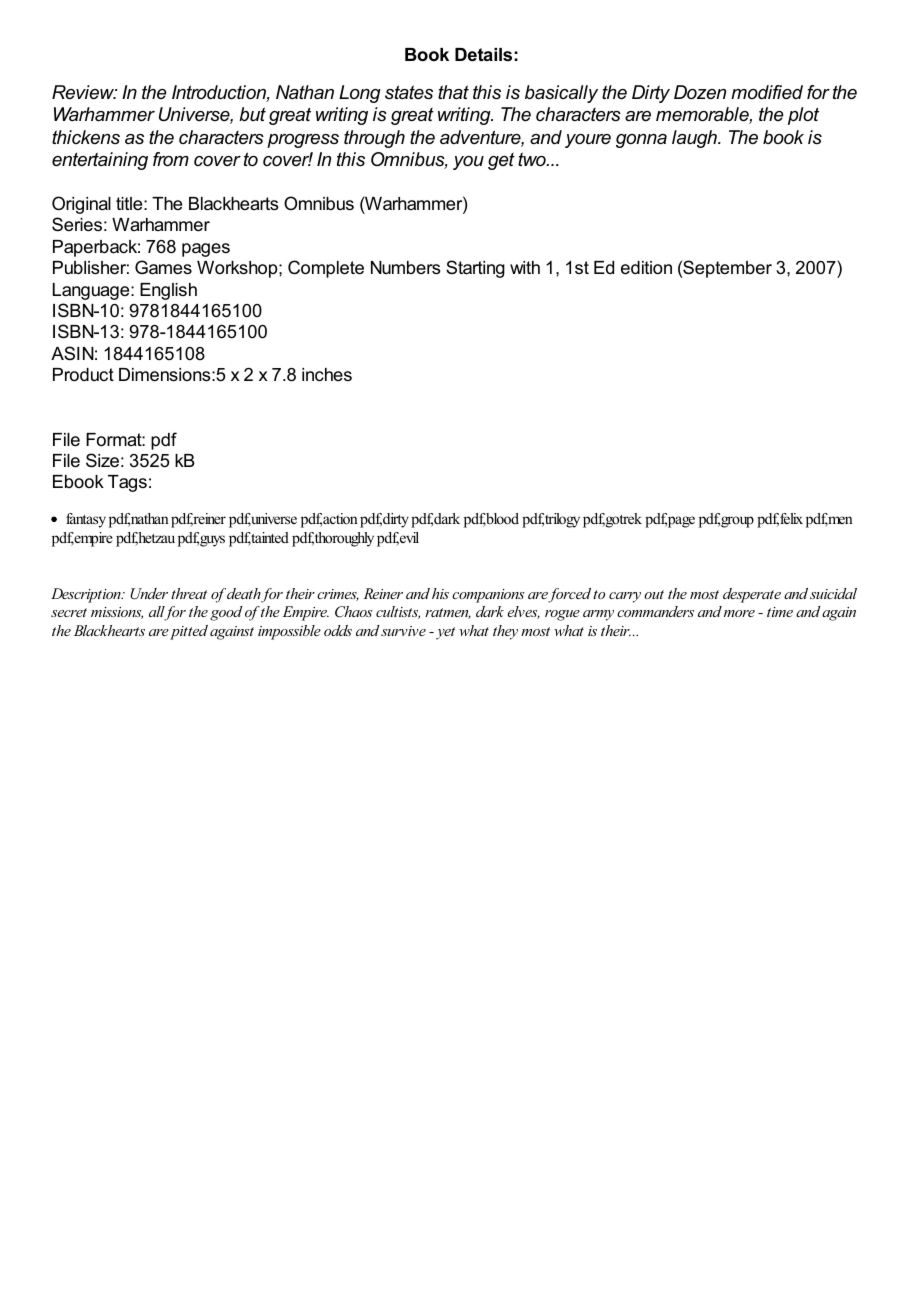  Describe the element at coordinates (505, 632) in the screenshot. I see `they` at that location.
